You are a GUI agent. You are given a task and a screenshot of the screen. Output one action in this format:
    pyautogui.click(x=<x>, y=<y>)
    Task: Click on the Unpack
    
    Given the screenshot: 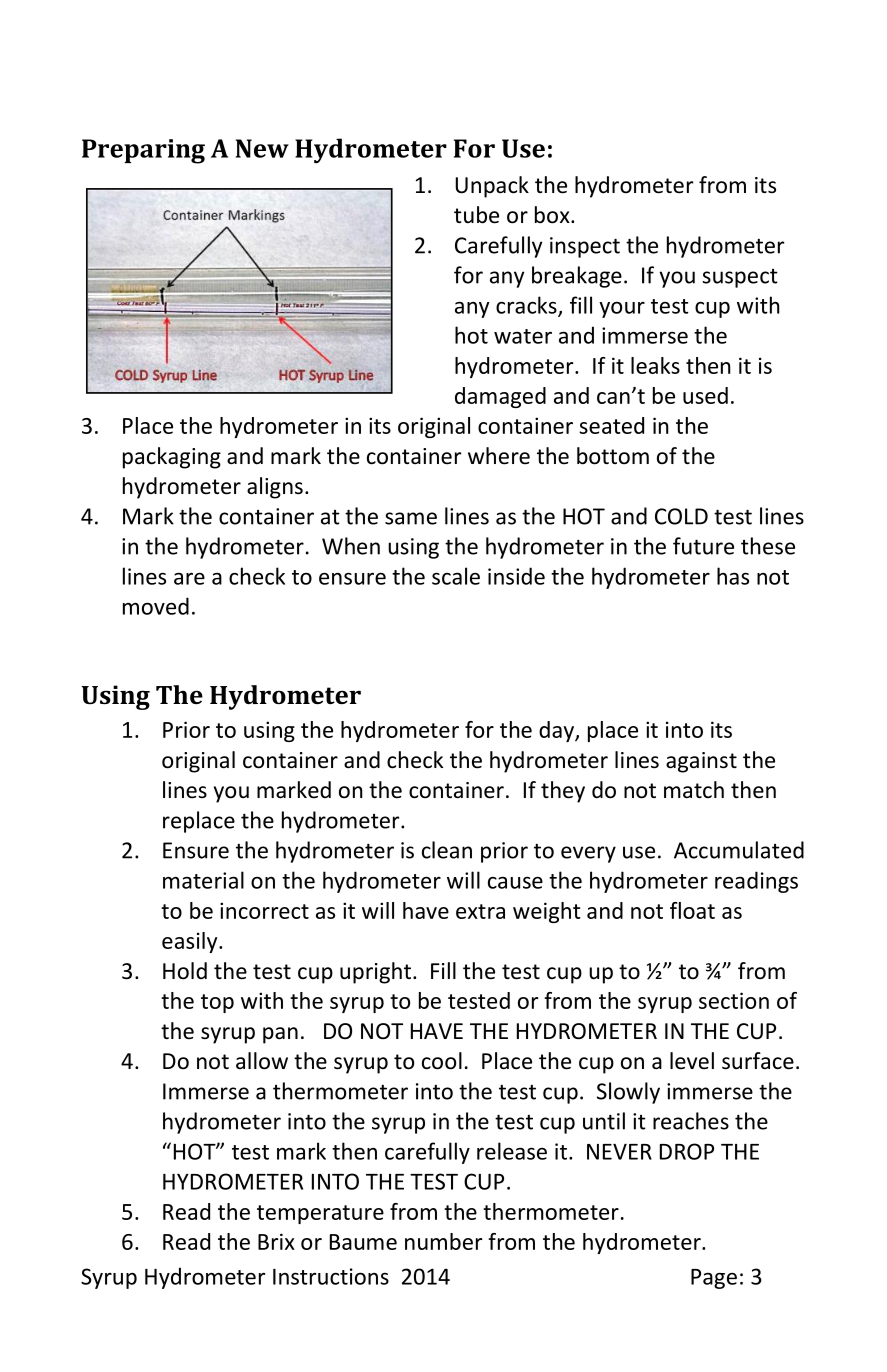 What is the action you would take?
    pyautogui.click(x=492, y=187)
